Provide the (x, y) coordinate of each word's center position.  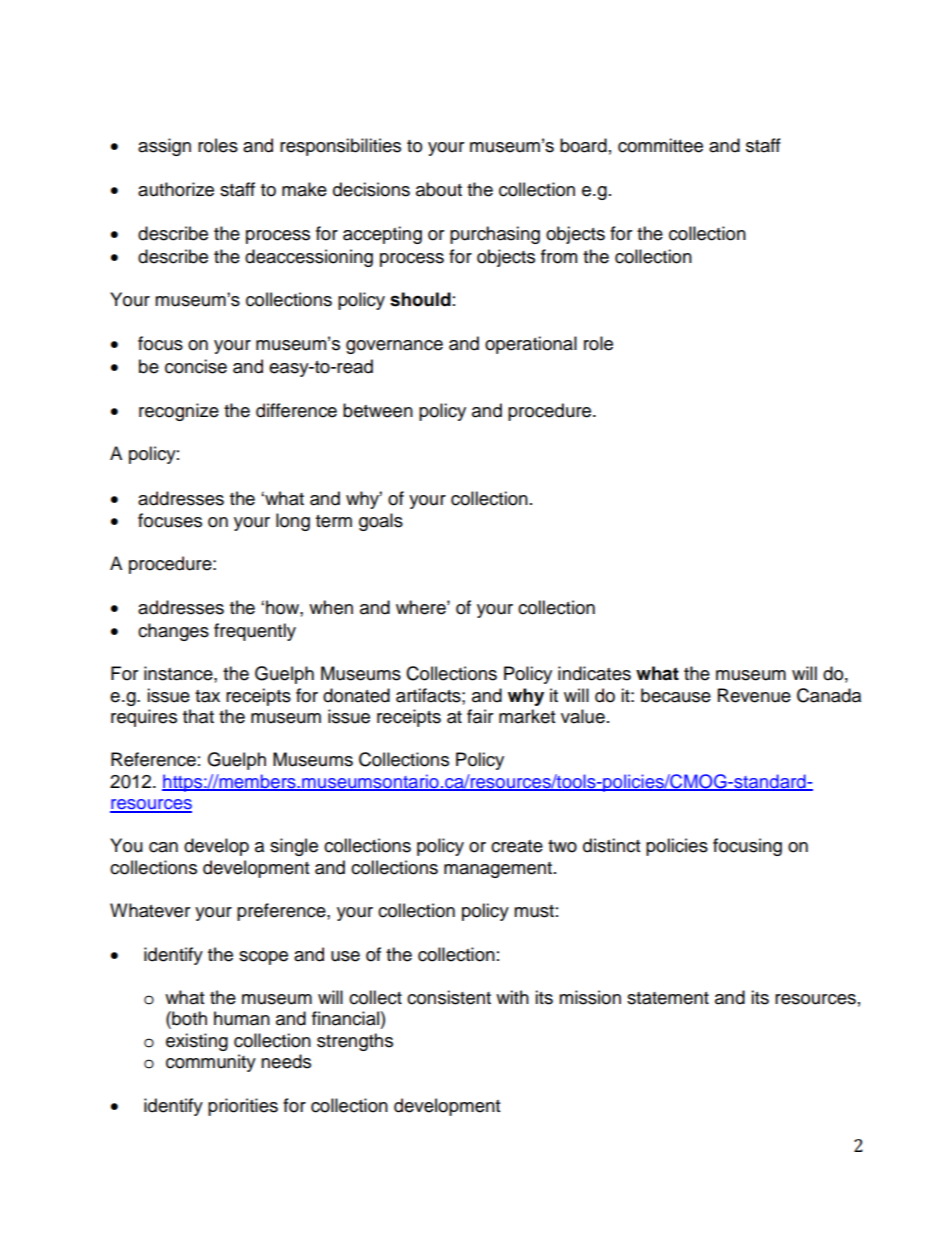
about (439, 189)
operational (531, 345)
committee (660, 145)
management (499, 870)
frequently (255, 632)
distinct (611, 845)
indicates (594, 673)
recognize (179, 412)
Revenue (754, 695)
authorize (176, 189)
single (294, 847)
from (559, 256)
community (211, 1063)
